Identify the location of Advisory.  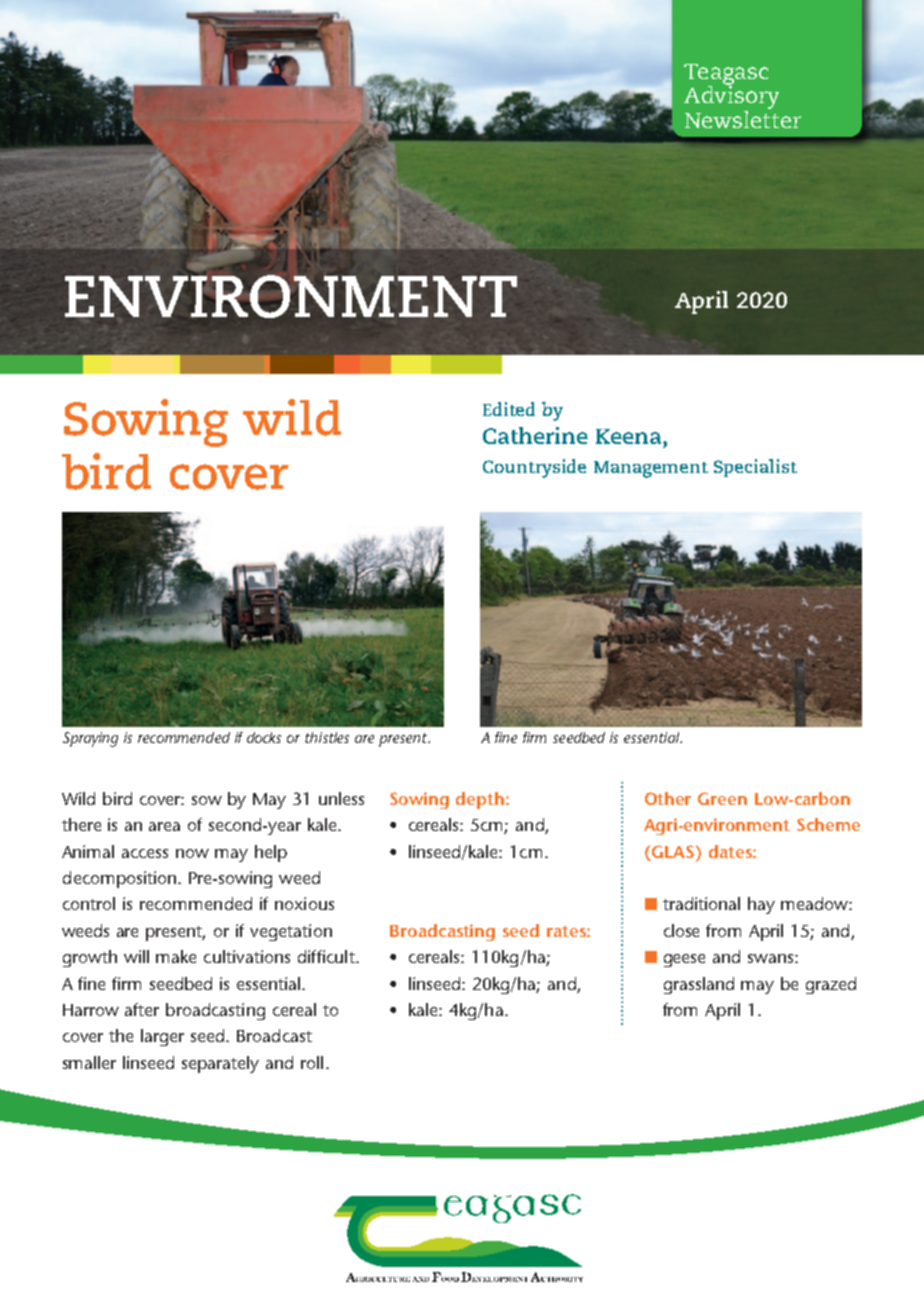
(731, 98).
